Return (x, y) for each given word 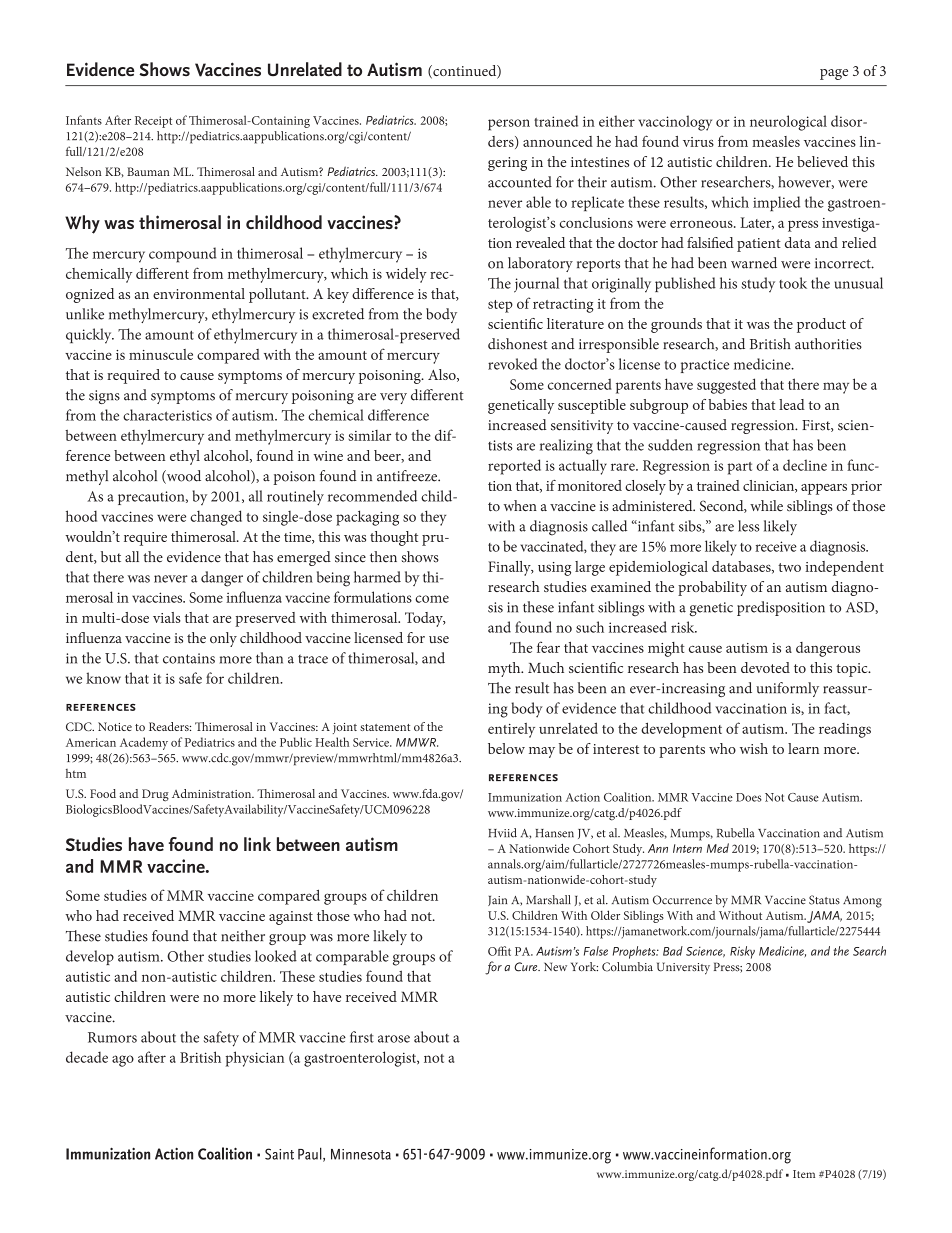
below (506, 748)
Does (749, 797)
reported (514, 467)
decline (805, 465)
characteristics (167, 415)
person (509, 125)
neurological (788, 123)
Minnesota (361, 1154)
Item (804, 1174)
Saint (279, 1154)
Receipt (153, 122)
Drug (155, 795)
